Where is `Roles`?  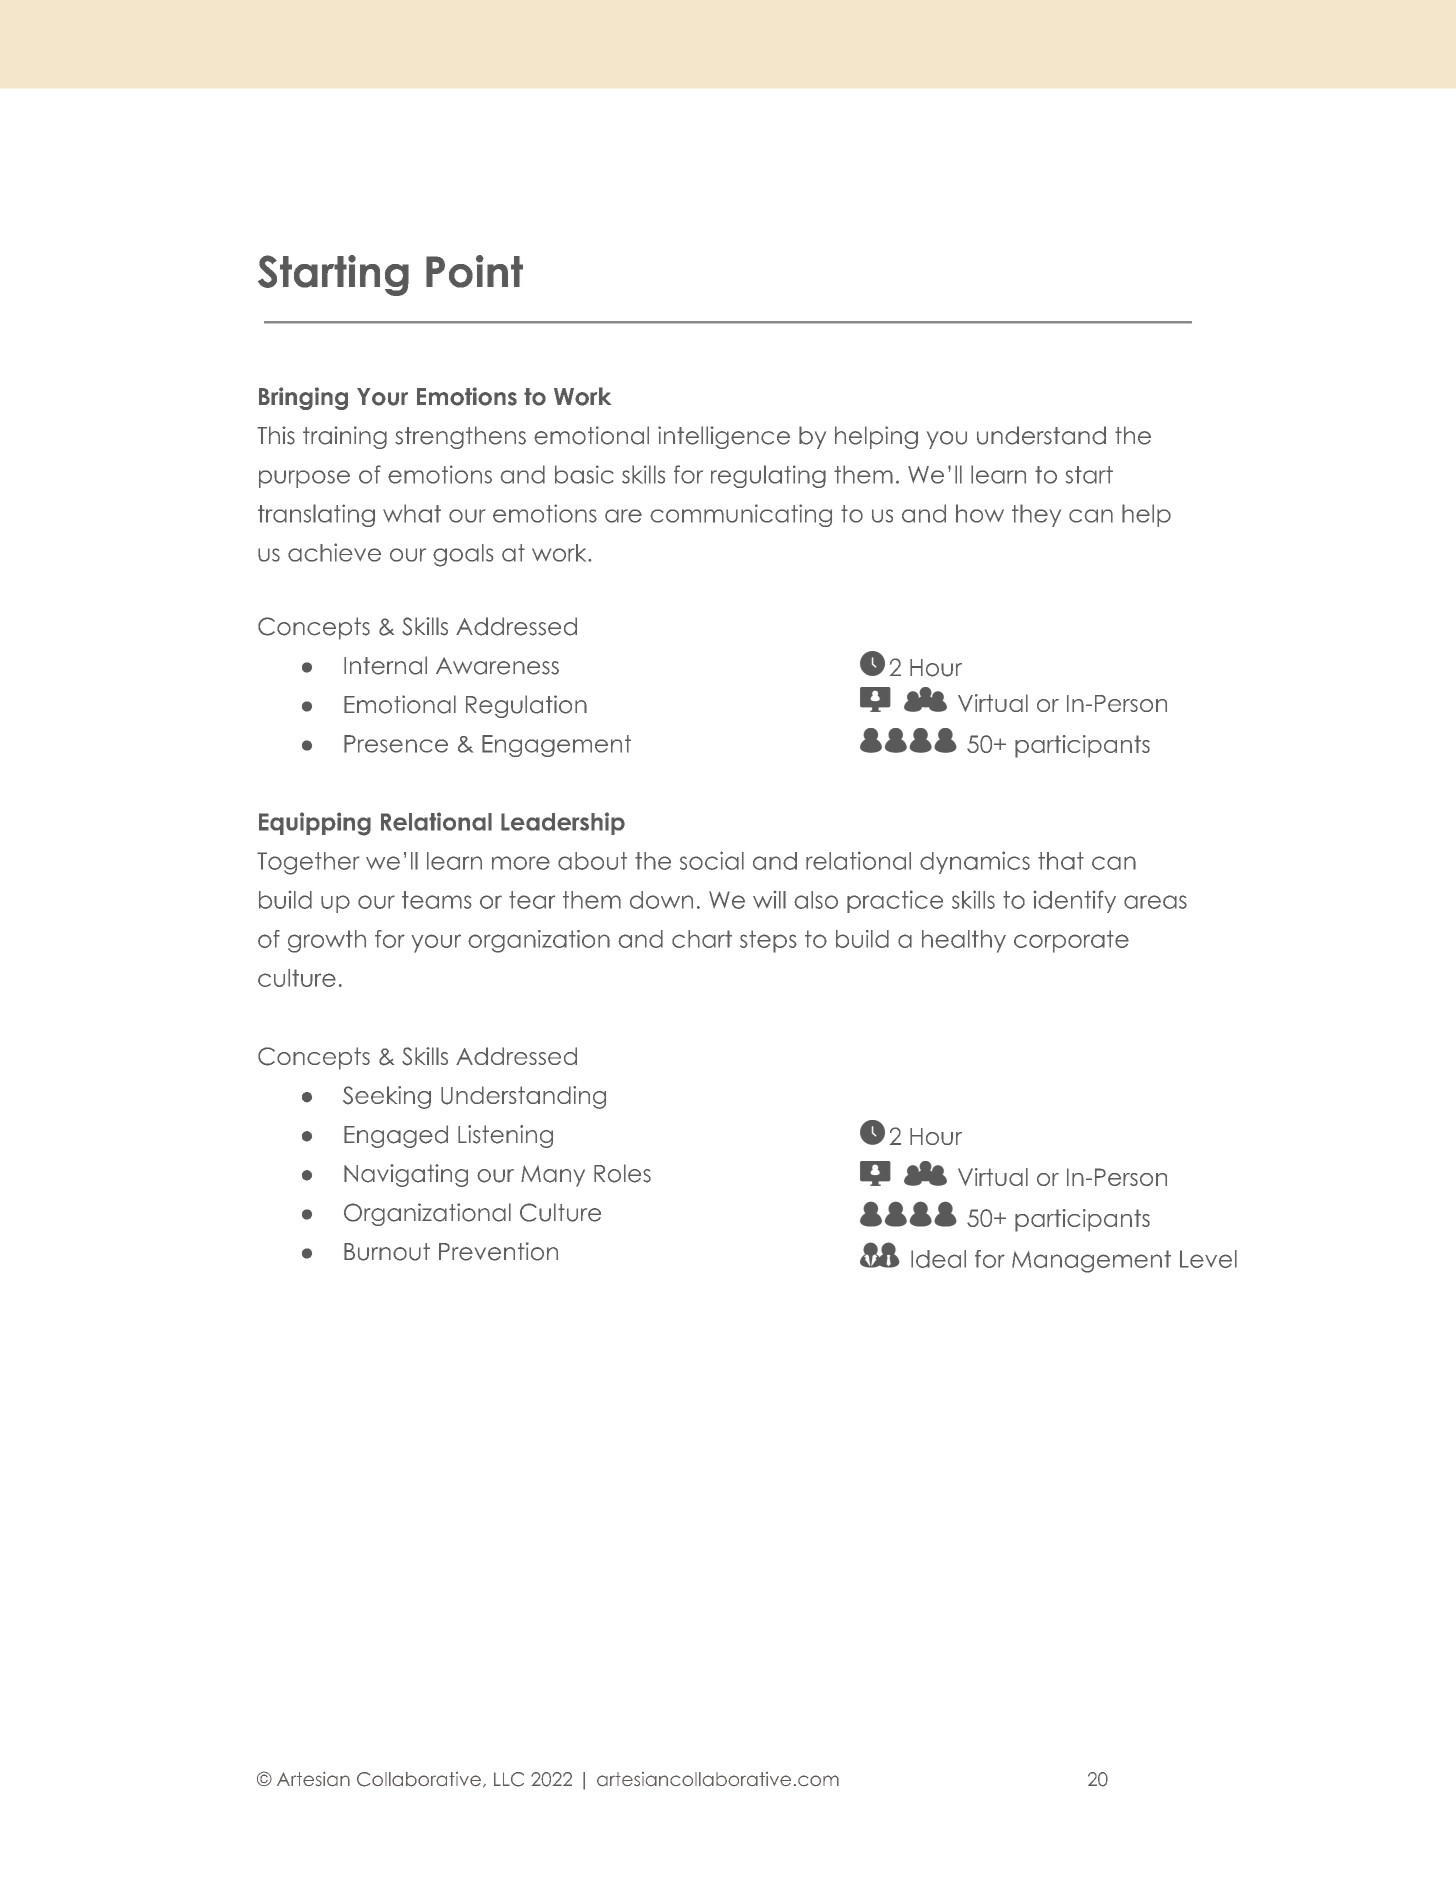
Roles is located at coordinates (622, 1173).
